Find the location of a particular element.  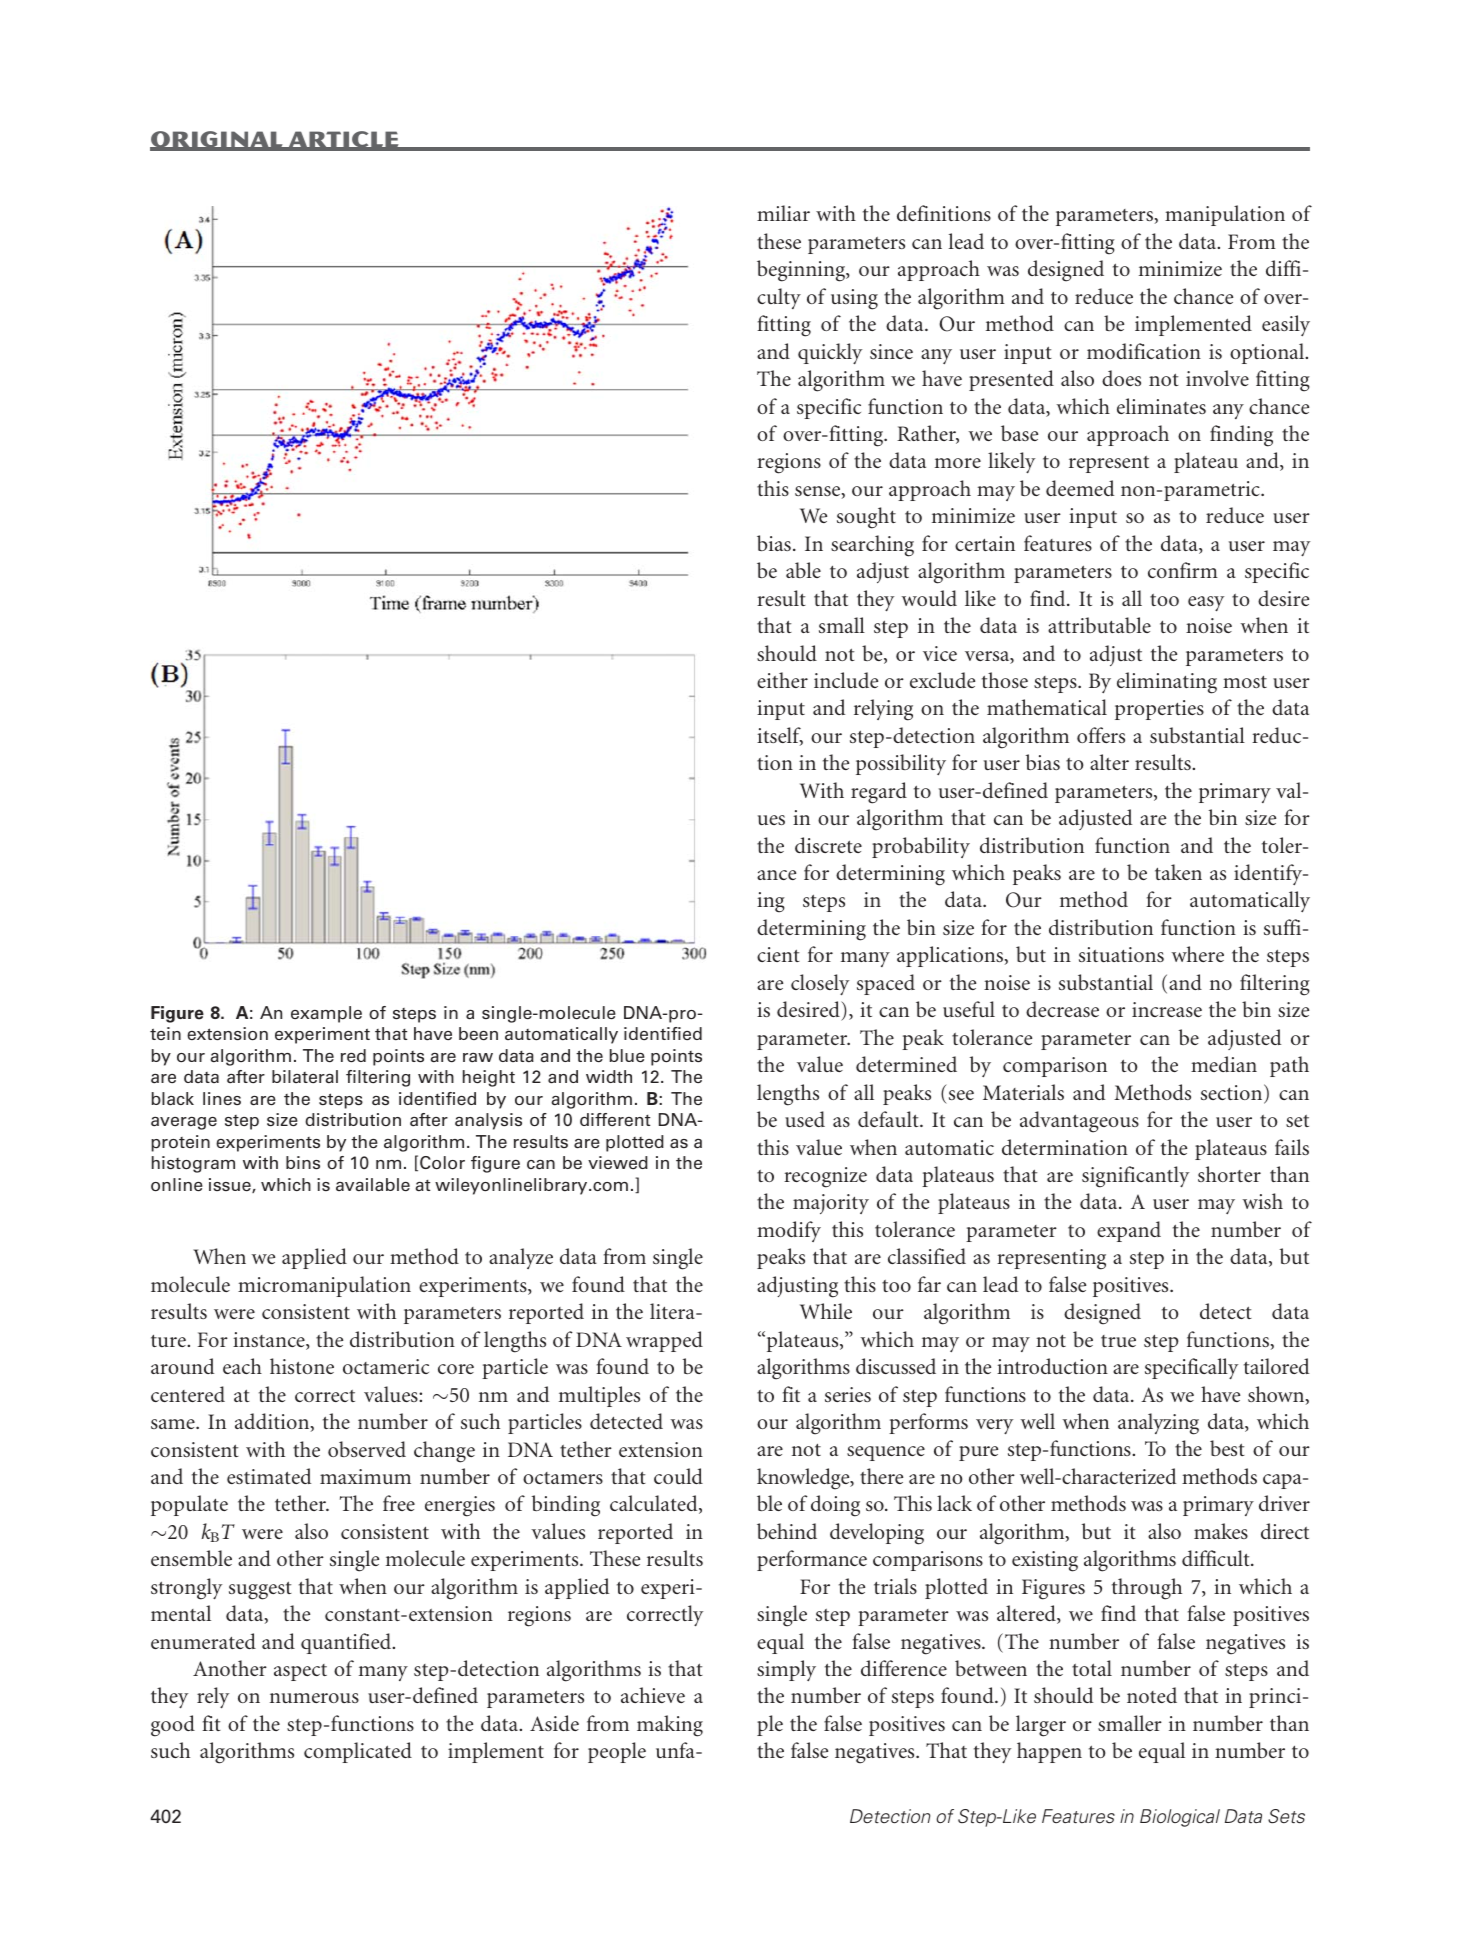

analyzing is located at coordinates (1158, 1424).
